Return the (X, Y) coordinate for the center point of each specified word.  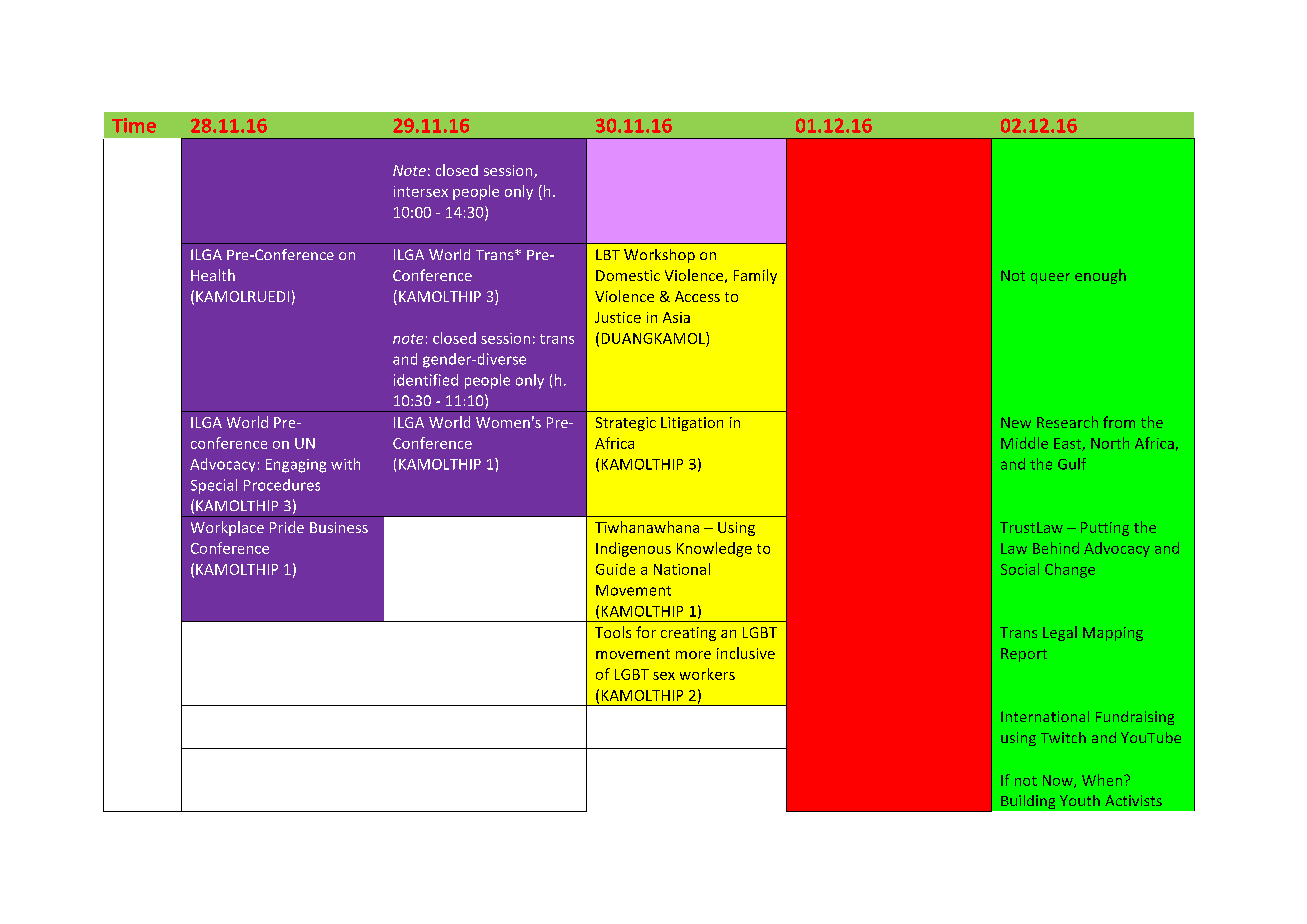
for (646, 632)
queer (1050, 278)
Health (213, 275)
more (693, 655)
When (1102, 780)
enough (1100, 276)
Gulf (1072, 464)
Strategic (626, 424)
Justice (618, 317)
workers (707, 674)
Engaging (296, 466)
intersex (421, 191)
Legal (1060, 633)
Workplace (227, 528)
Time (134, 125)
